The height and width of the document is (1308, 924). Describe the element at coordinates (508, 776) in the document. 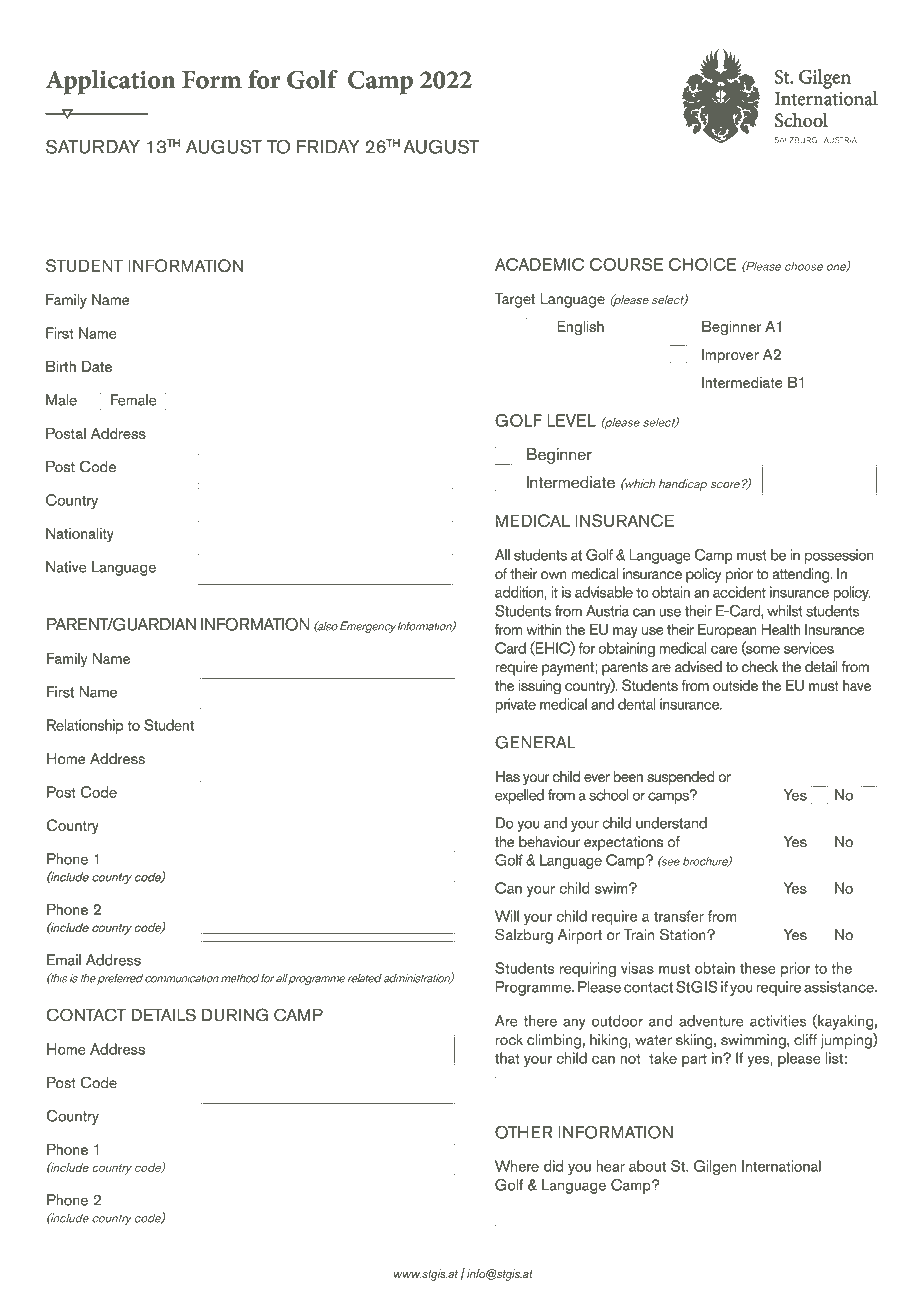

I see `Has` at that location.
